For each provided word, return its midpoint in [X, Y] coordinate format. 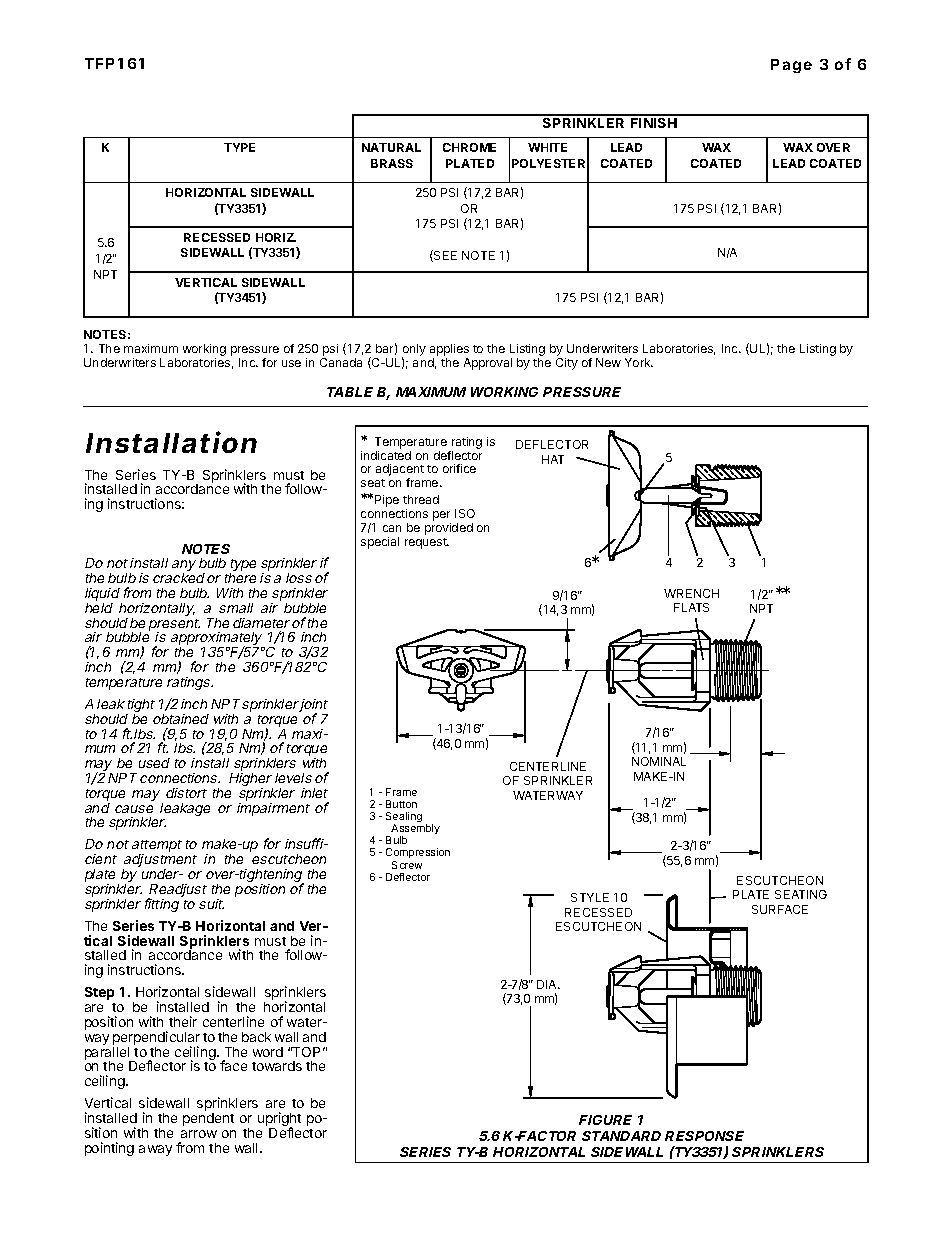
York [639, 362]
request [427, 543]
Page [791, 66]
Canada [341, 362]
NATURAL [391, 147]
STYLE [590, 897]
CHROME [469, 147]
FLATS [691, 607]
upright [279, 1120]
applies [449, 351]
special [380, 543]
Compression [418, 855]
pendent [208, 1119]
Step [99, 993]
